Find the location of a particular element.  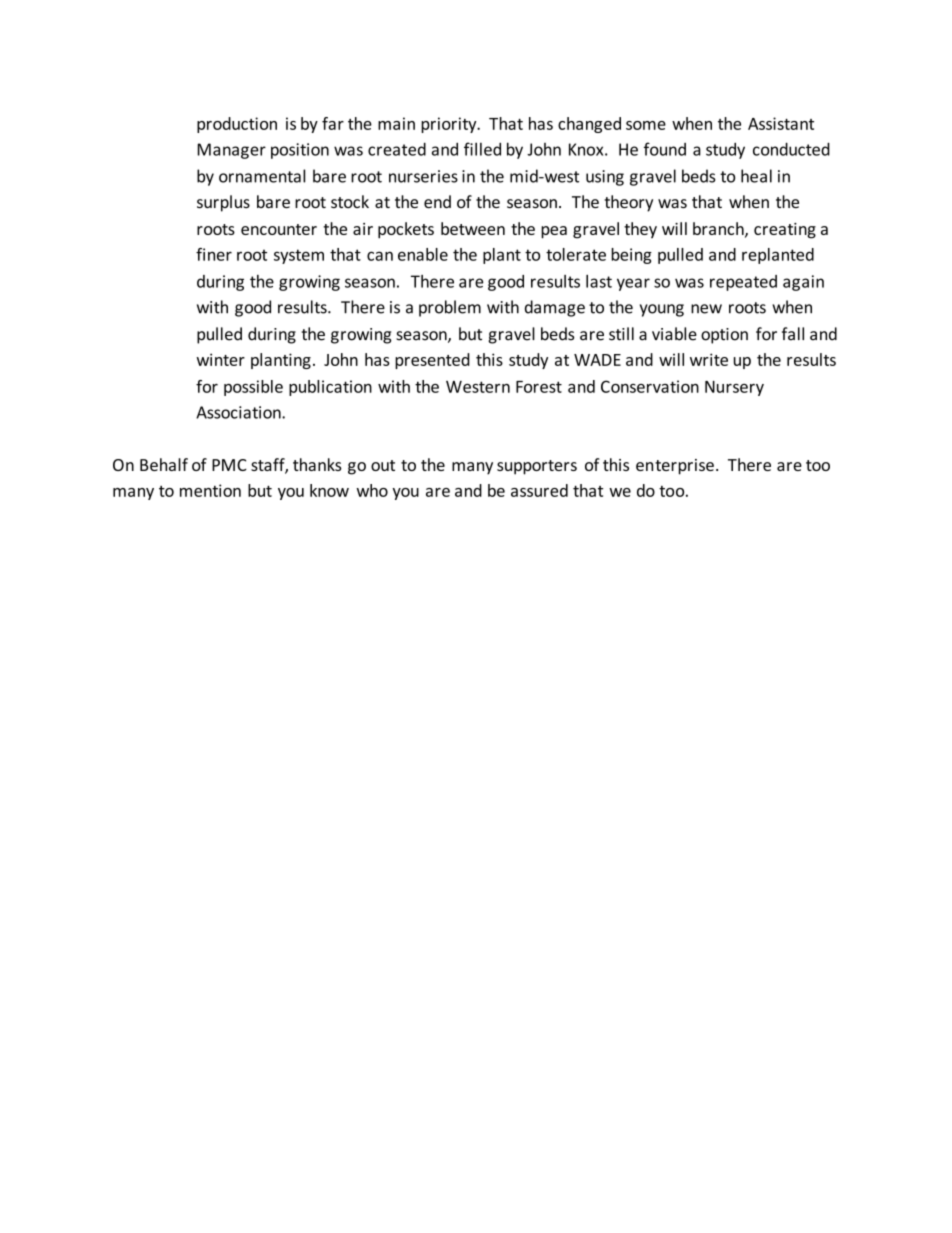

presented is located at coordinates (432, 361).
